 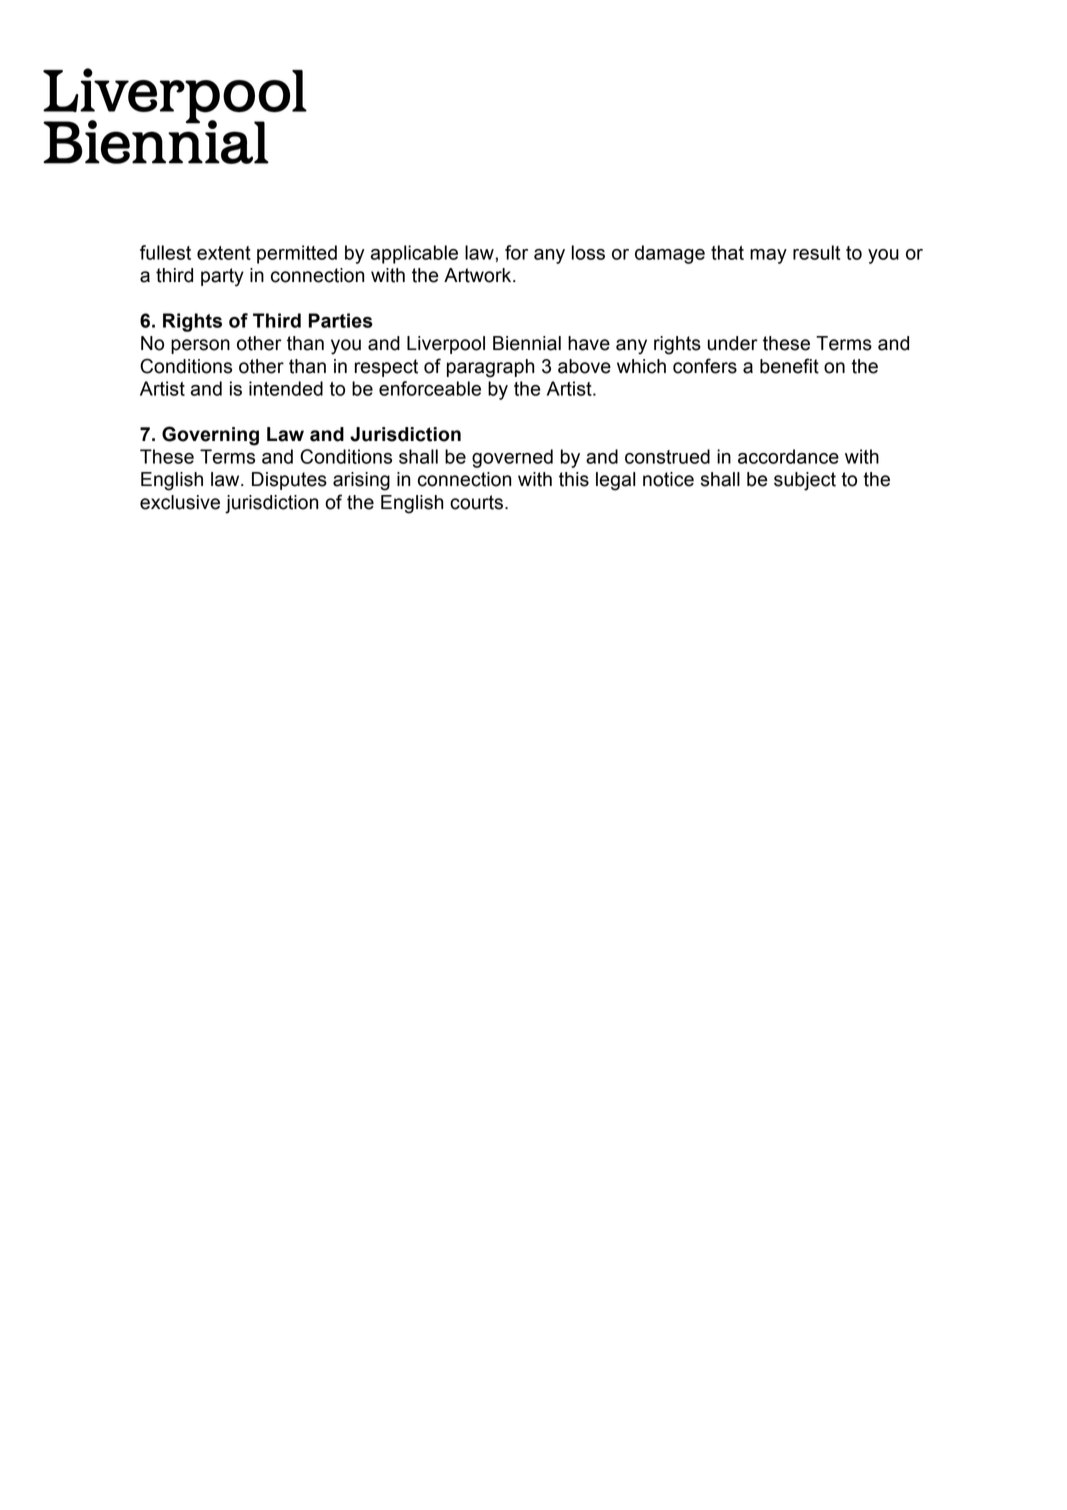 What do you see at coordinates (788, 456) in the image?
I see `accordance` at bounding box center [788, 456].
